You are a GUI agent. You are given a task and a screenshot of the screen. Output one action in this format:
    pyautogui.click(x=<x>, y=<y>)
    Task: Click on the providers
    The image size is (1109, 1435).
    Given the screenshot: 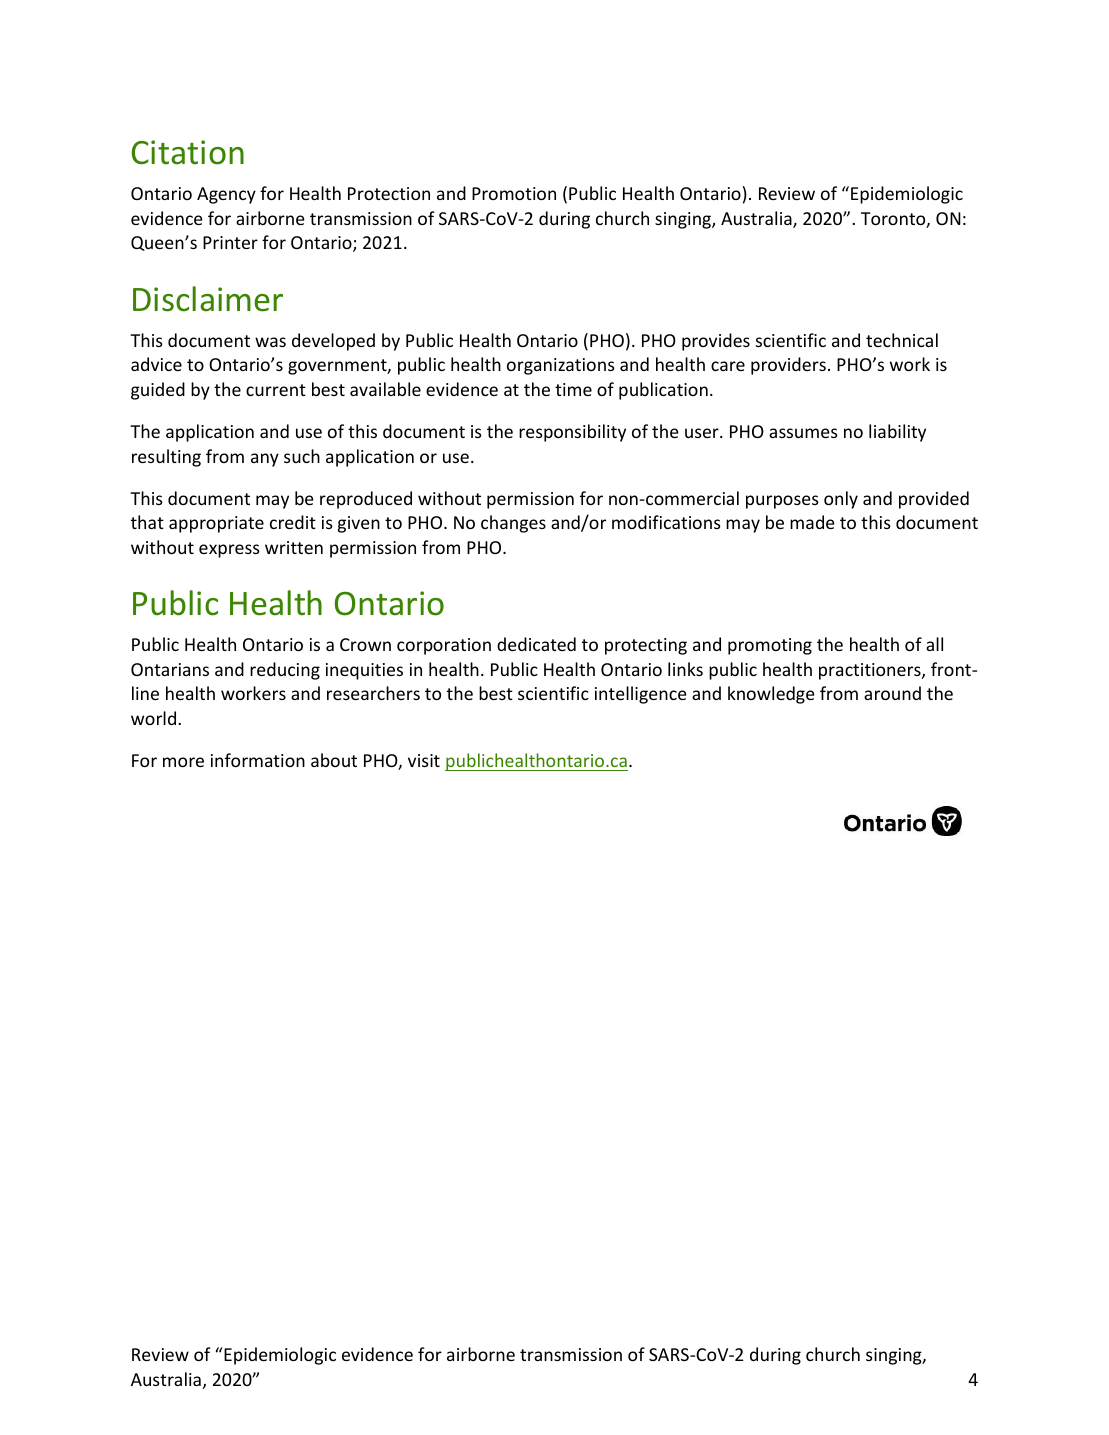 What is the action you would take?
    pyautogui.click(x=788, y=366)
